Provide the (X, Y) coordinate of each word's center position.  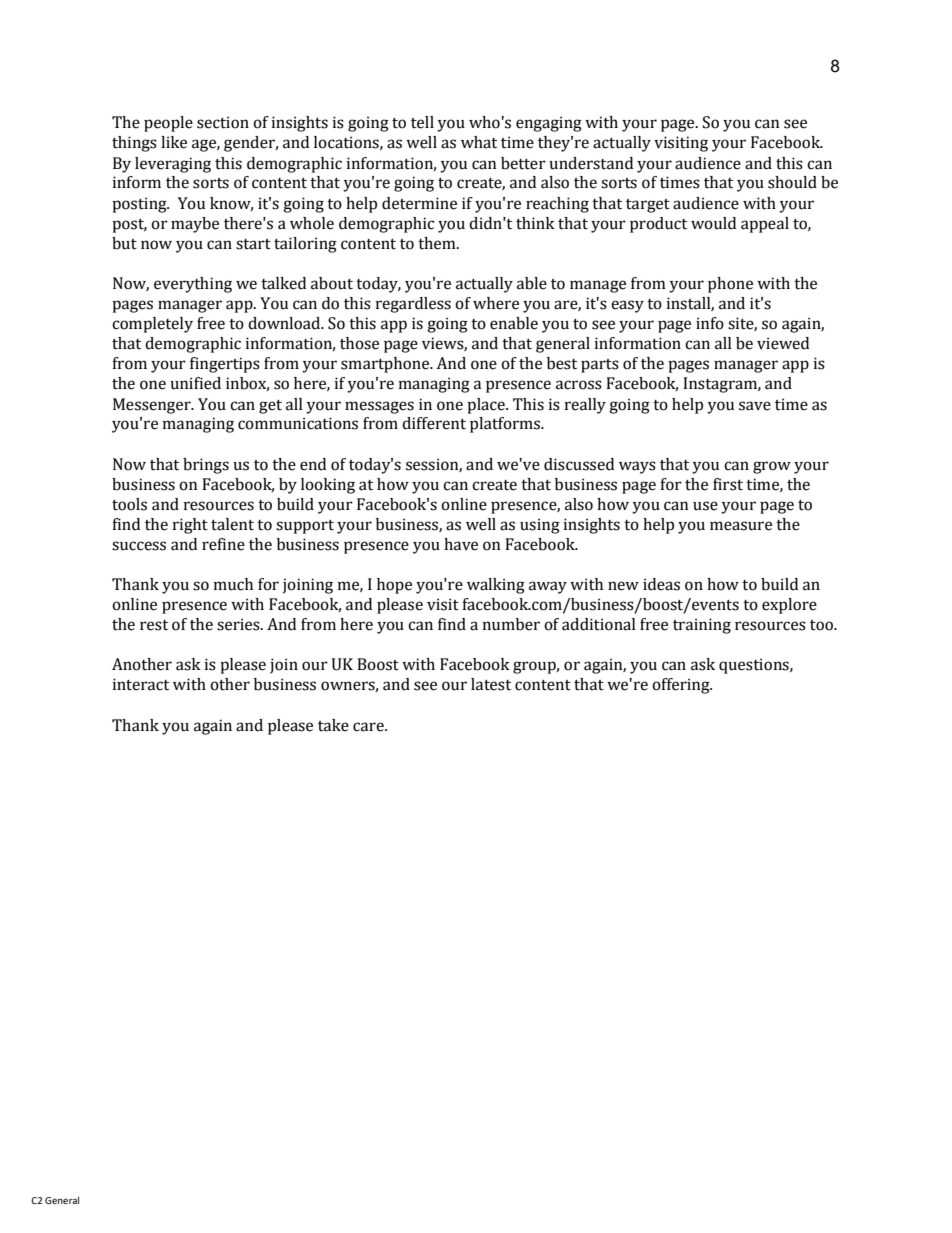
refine (223, 544)
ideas (661, 584)
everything (193, 285)
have (461, 544)
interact (141, 684)
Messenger (153, 406)
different (434, 423)
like (174, 142)
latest (491, 684)
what (479, 142)
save (755, 406)
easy (627, 306)
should (792, 182)
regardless (413, 305)
